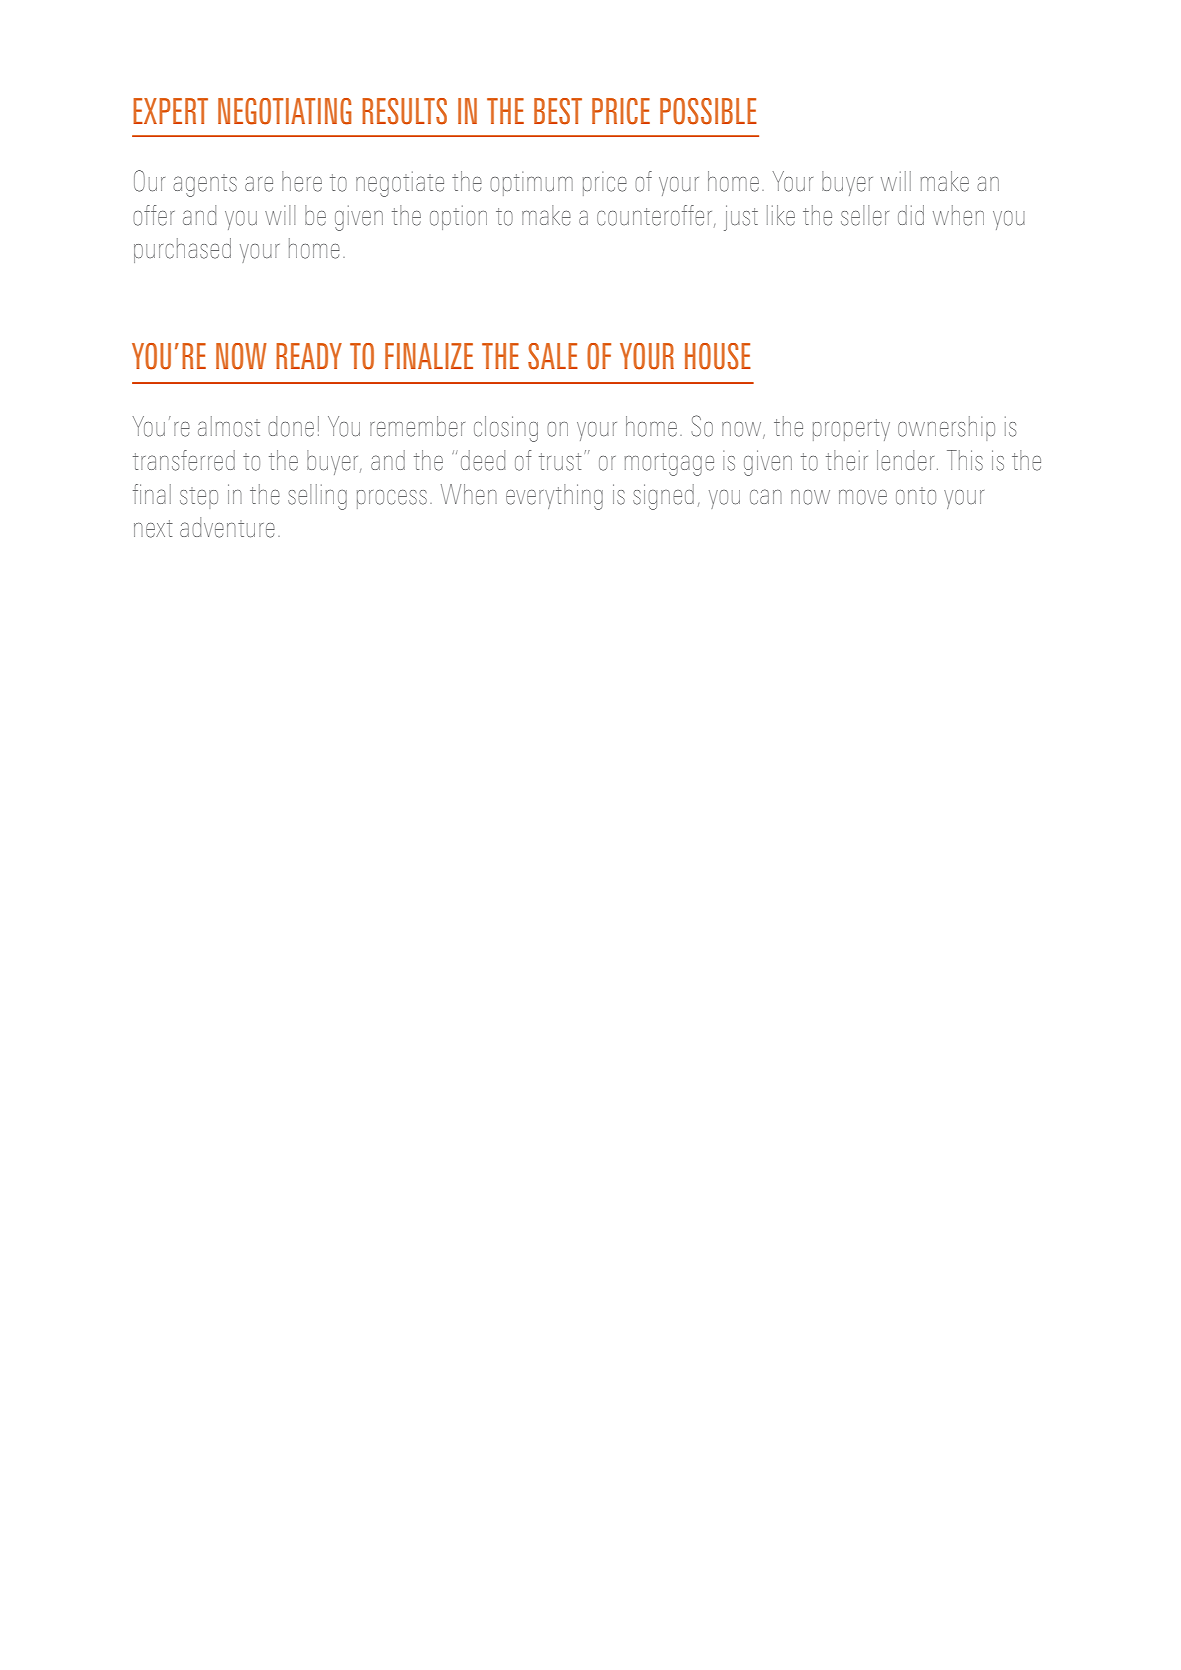  What do you see at coordinates (309, 356) in the image?
I see `ready` at bounding box center [309, 356].
